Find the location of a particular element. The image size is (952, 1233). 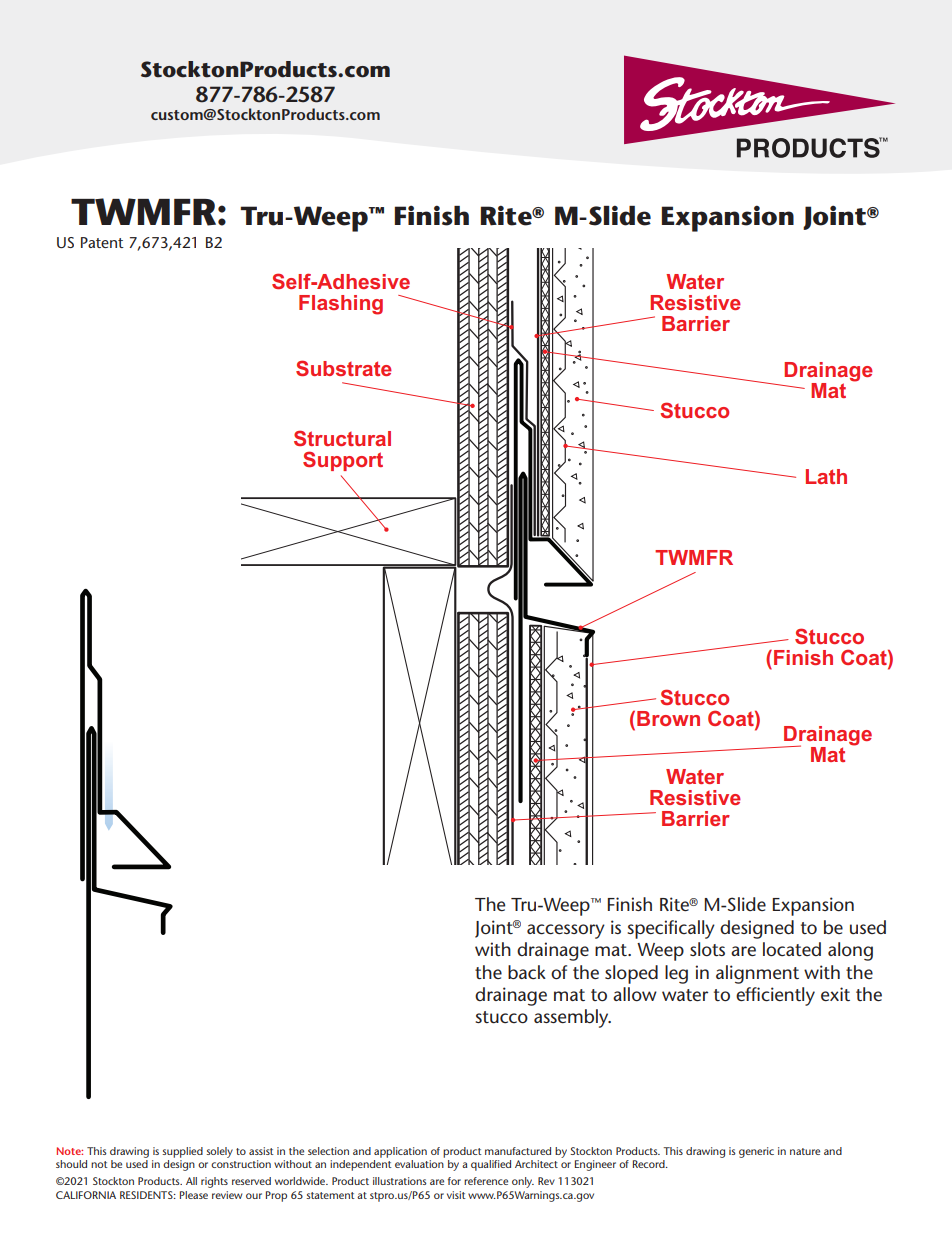

located is located at coordinates (792, 949).
